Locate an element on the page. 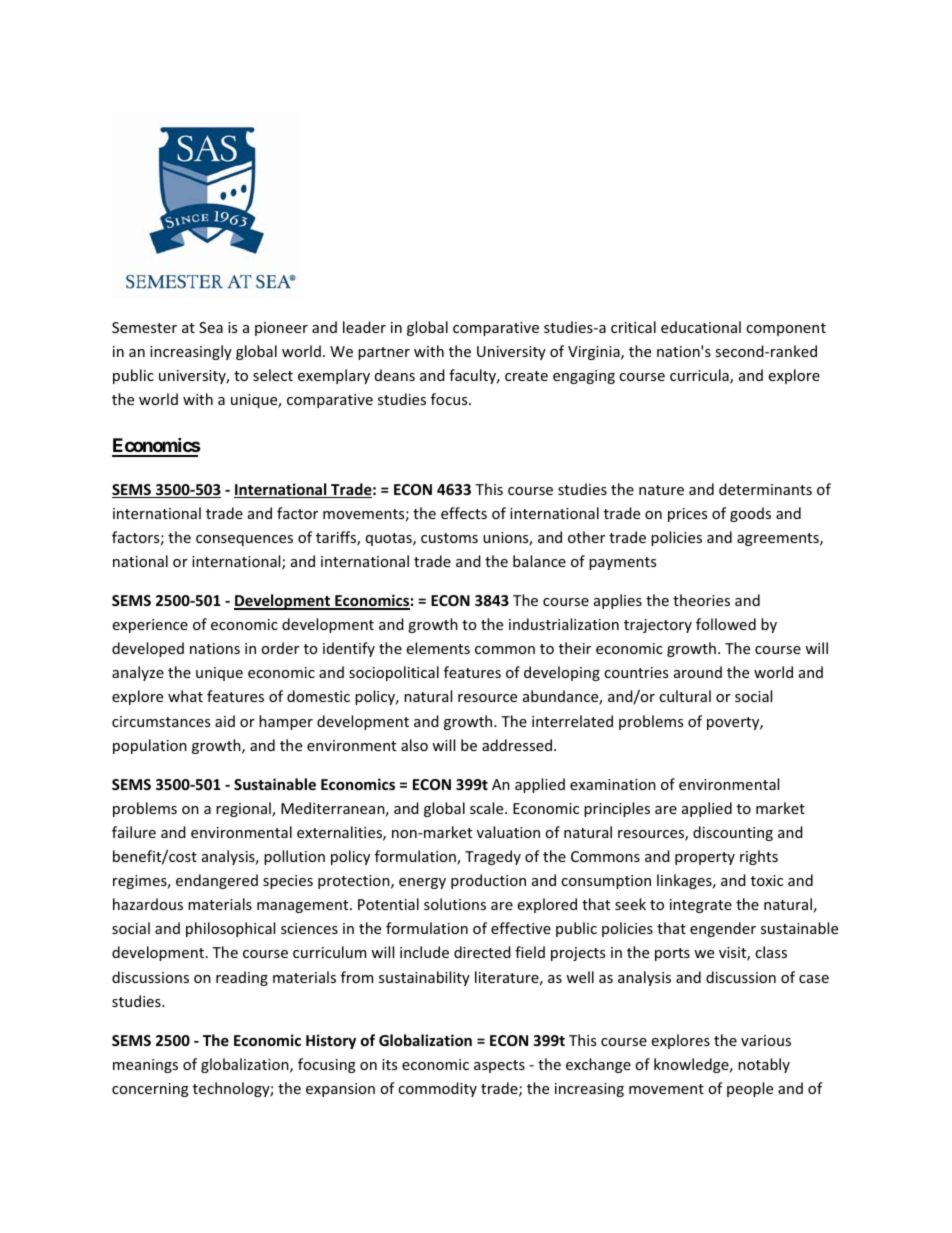 This image has width=952, height=1233. consequences is located at coordinates (244, 540).
